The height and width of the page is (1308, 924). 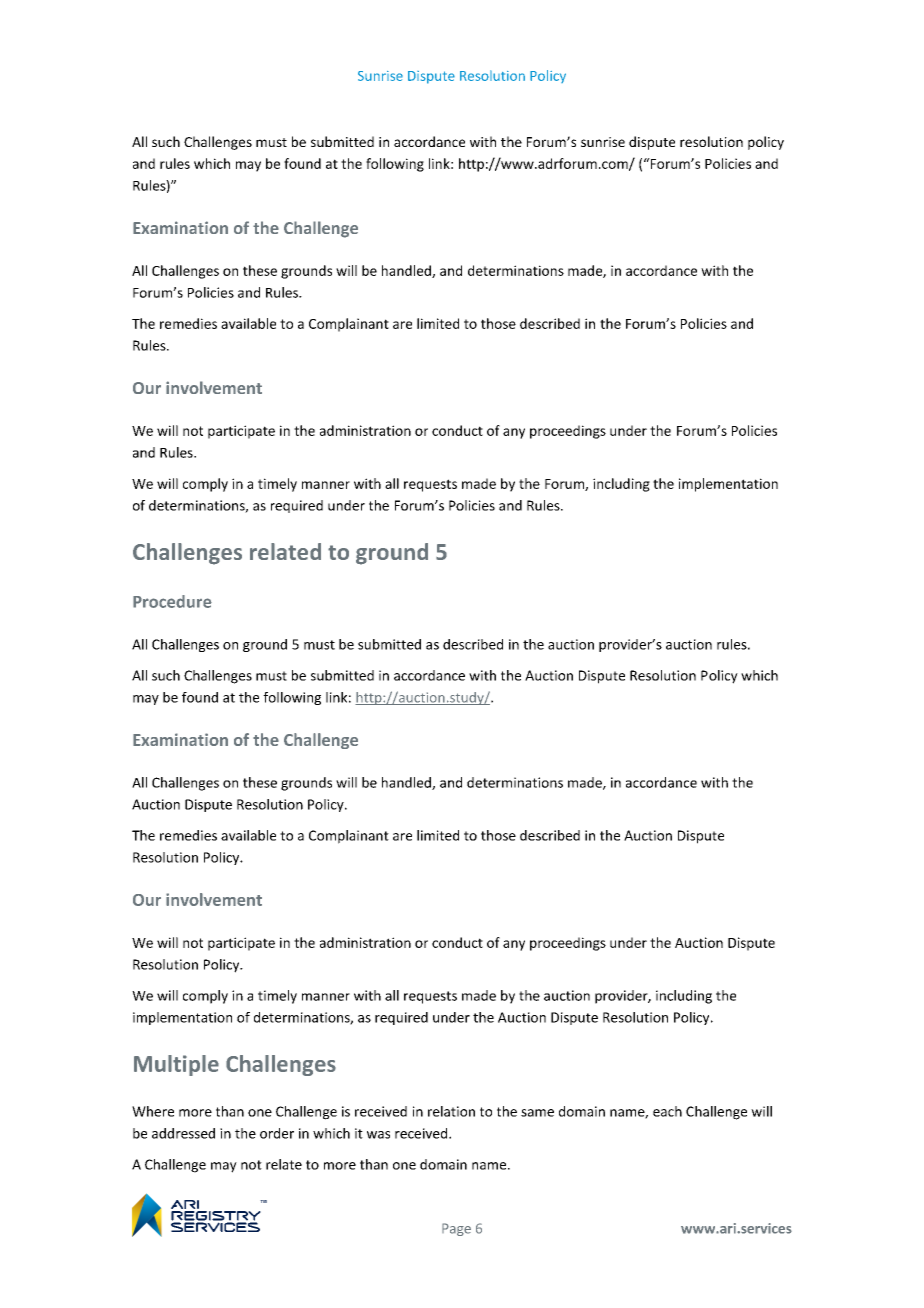 What do you see at coordinates (537, 1113) in the page?
I see `same` at bounding box center [537, 1113].
